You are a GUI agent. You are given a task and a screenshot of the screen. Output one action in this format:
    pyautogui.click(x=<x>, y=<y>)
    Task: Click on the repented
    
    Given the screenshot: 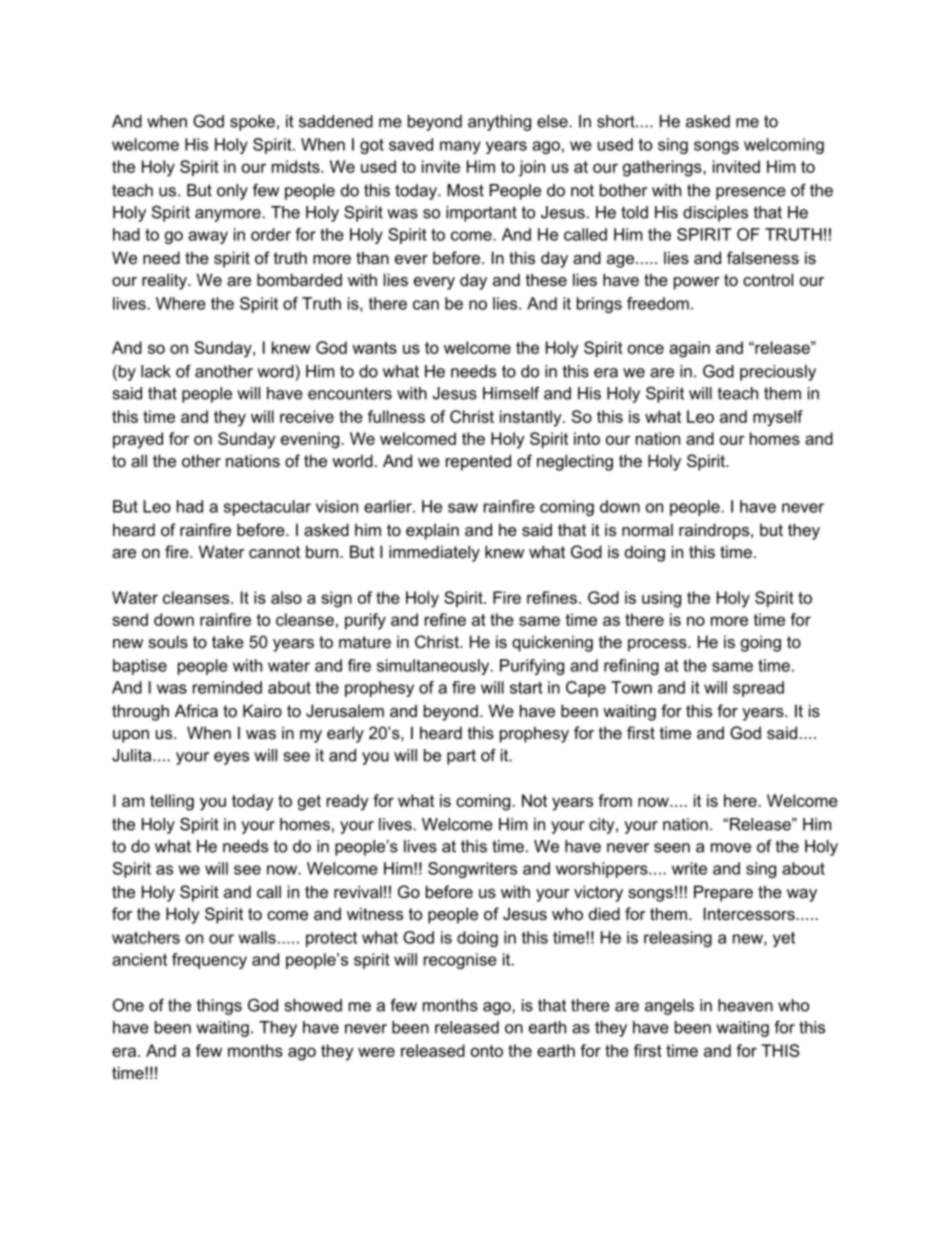 What is the action you would take?
    pyautogui.click(x=478, y=462)
